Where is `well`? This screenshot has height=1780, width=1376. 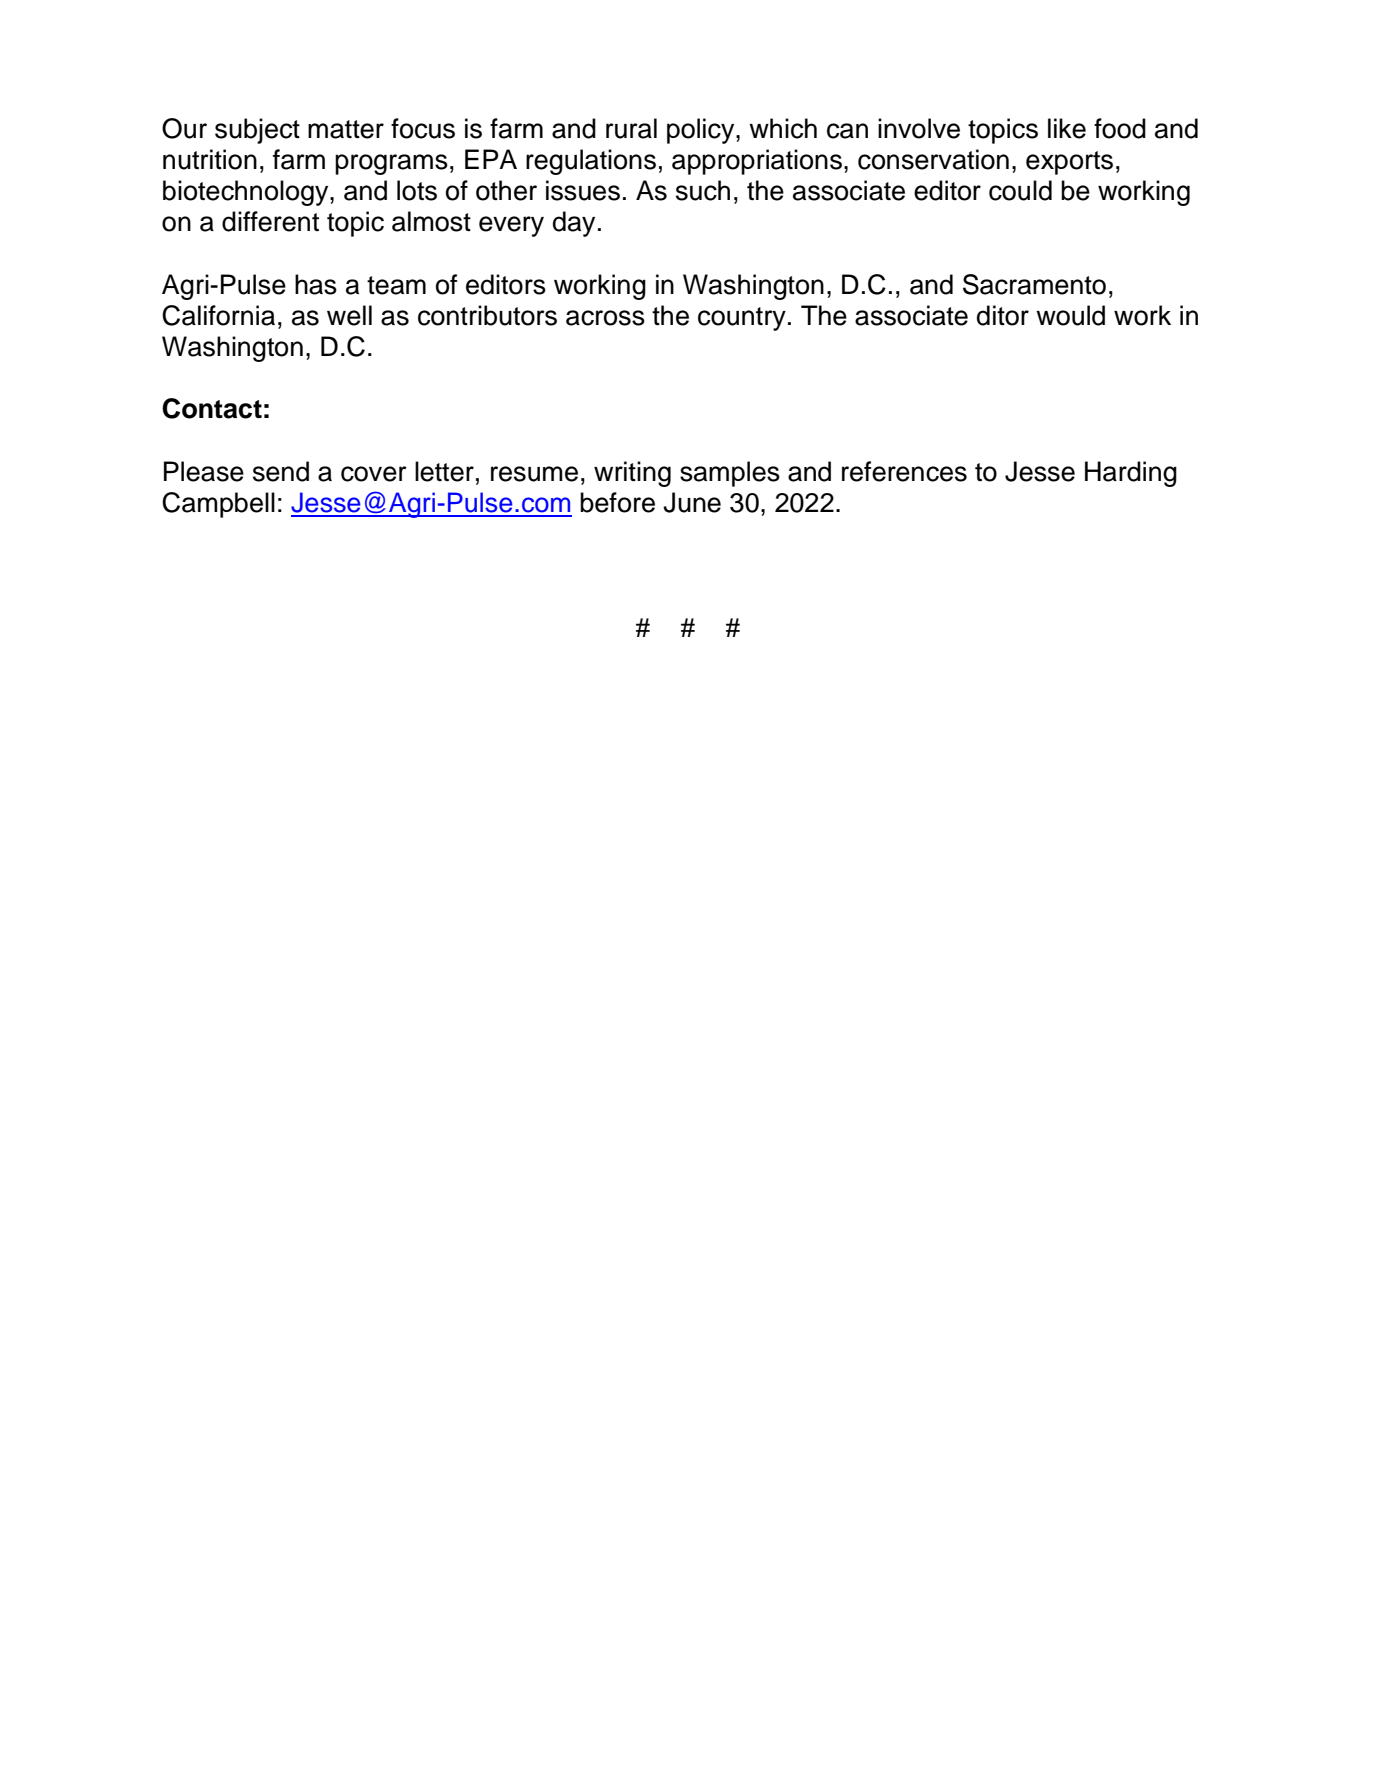 well is located at coordinates (349, 315).
